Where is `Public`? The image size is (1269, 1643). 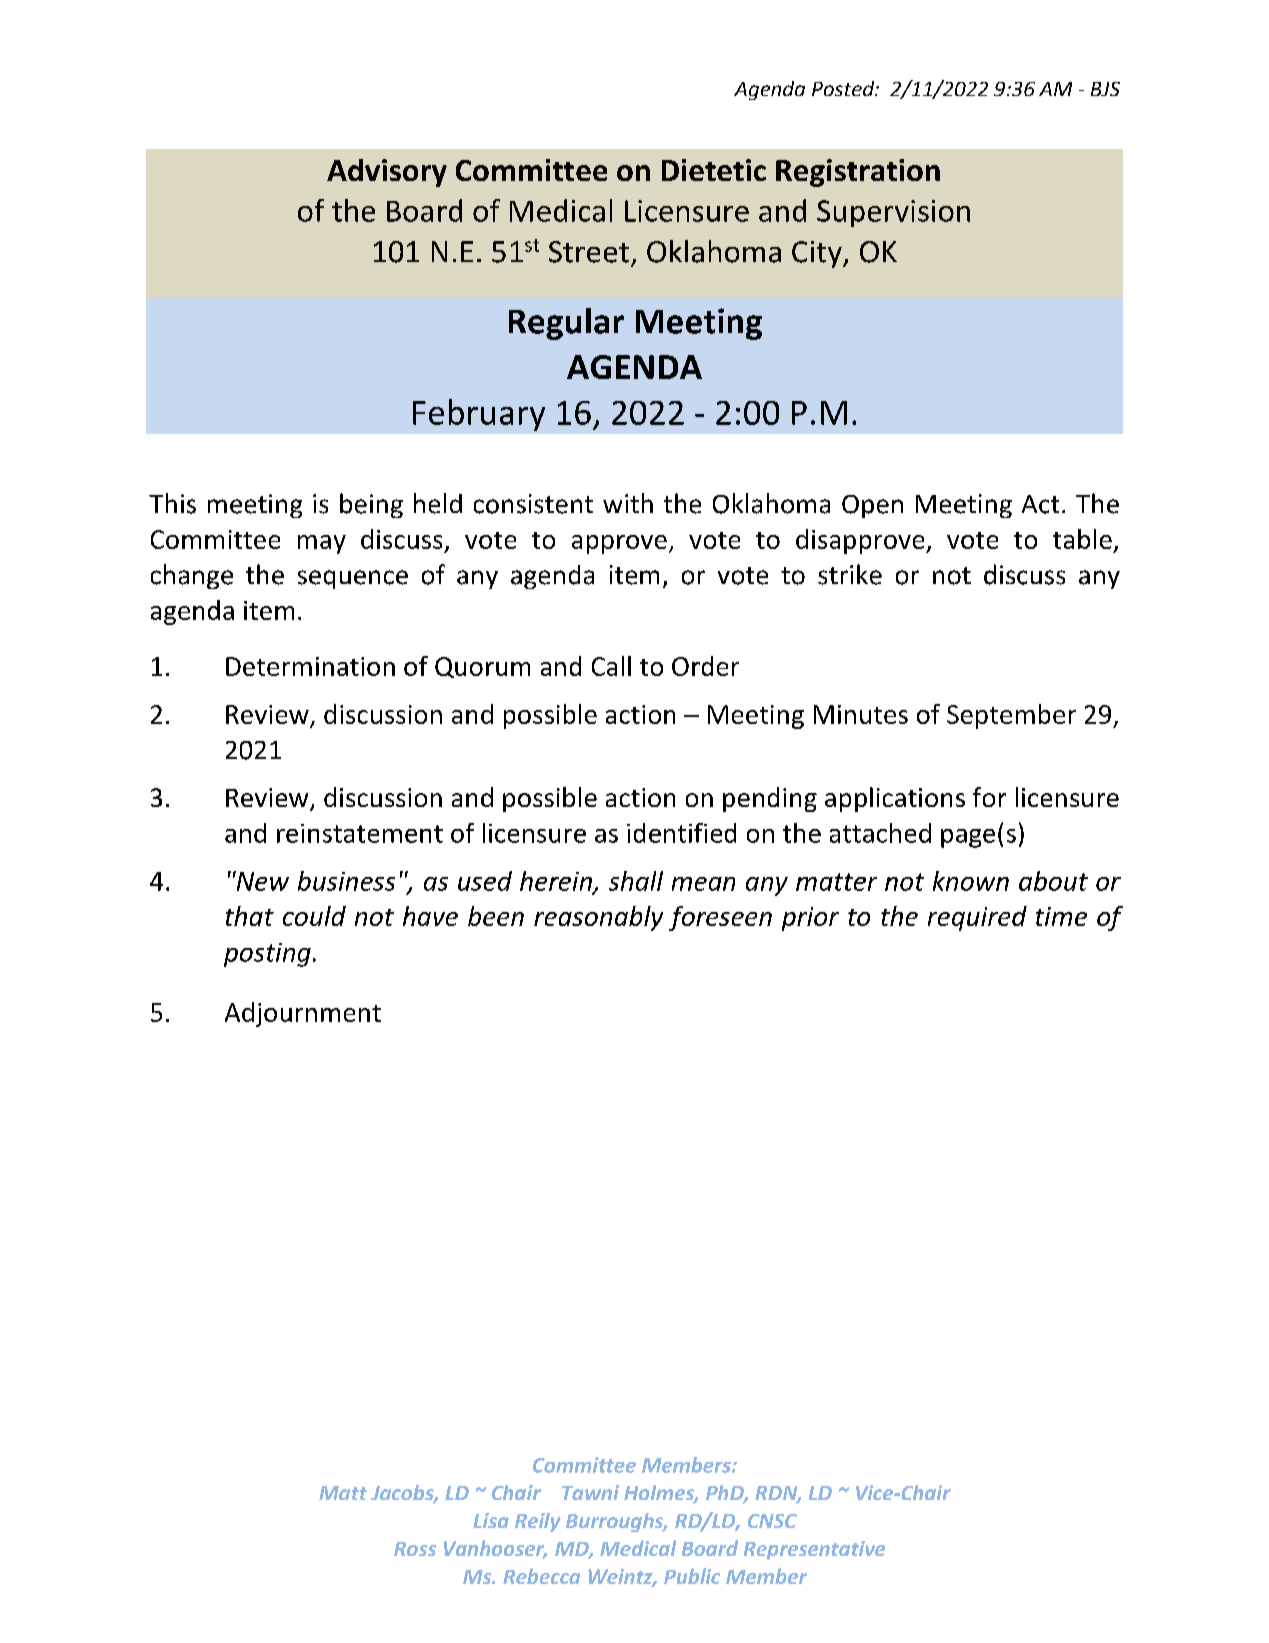
Public is located at coordinates (692, 1576).
